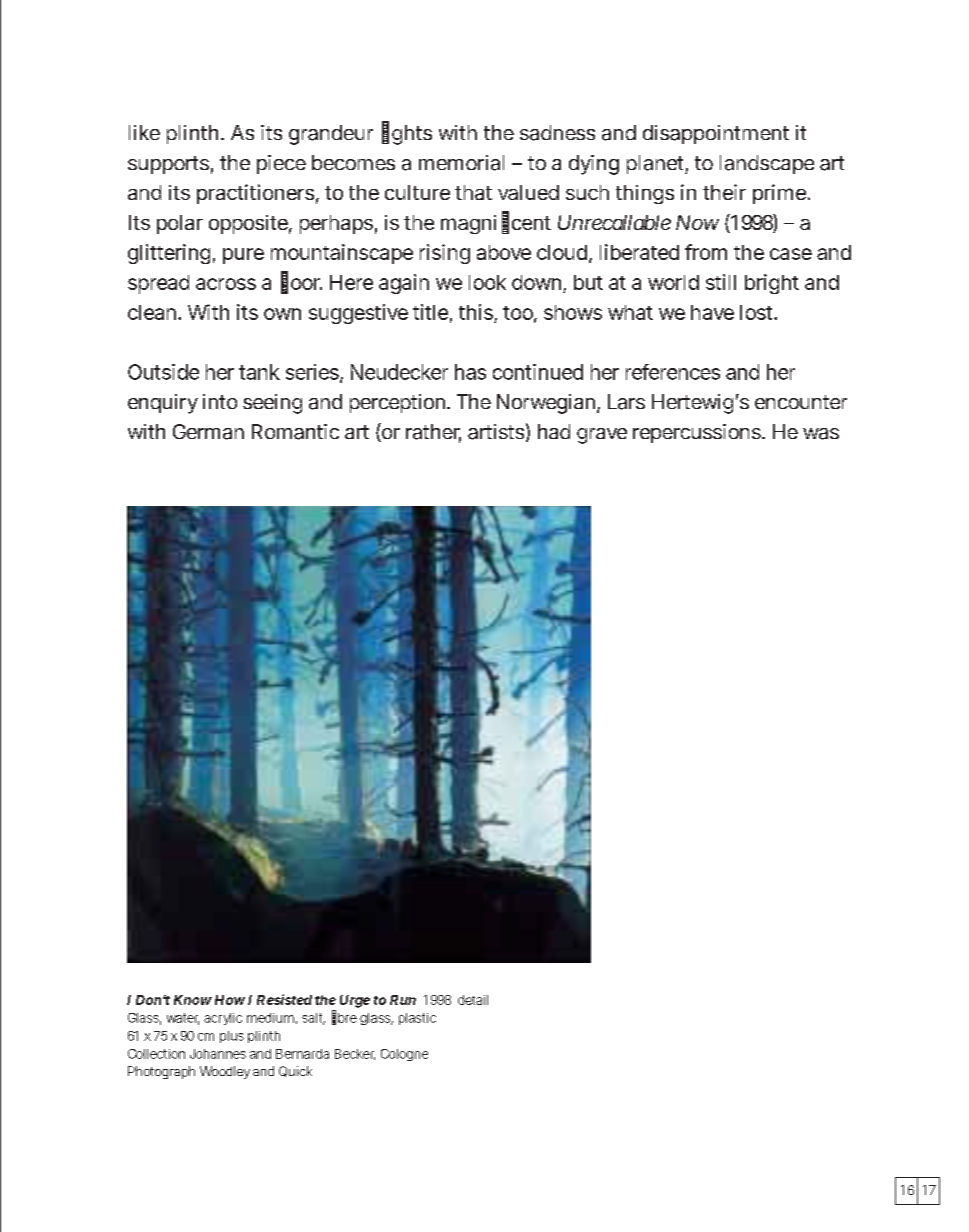 This page has width=969, height=1232. What do you see at coordinates (461, 163) in the page?
I see `memorial` at bounding box center [461, 163].
